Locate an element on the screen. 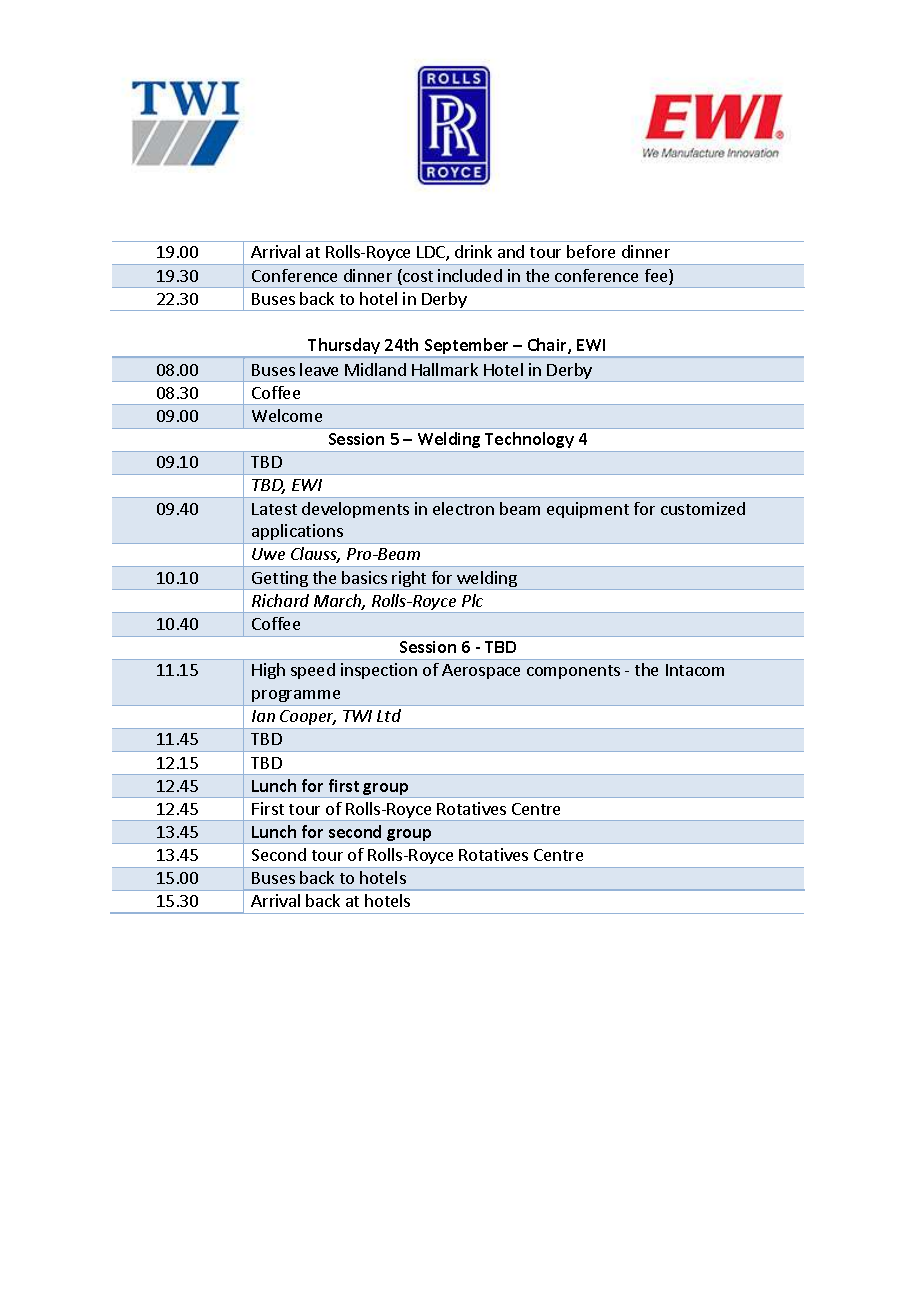 This screenshot has width=924, height=1308. Welcome is located at coordinates (287, 415).
